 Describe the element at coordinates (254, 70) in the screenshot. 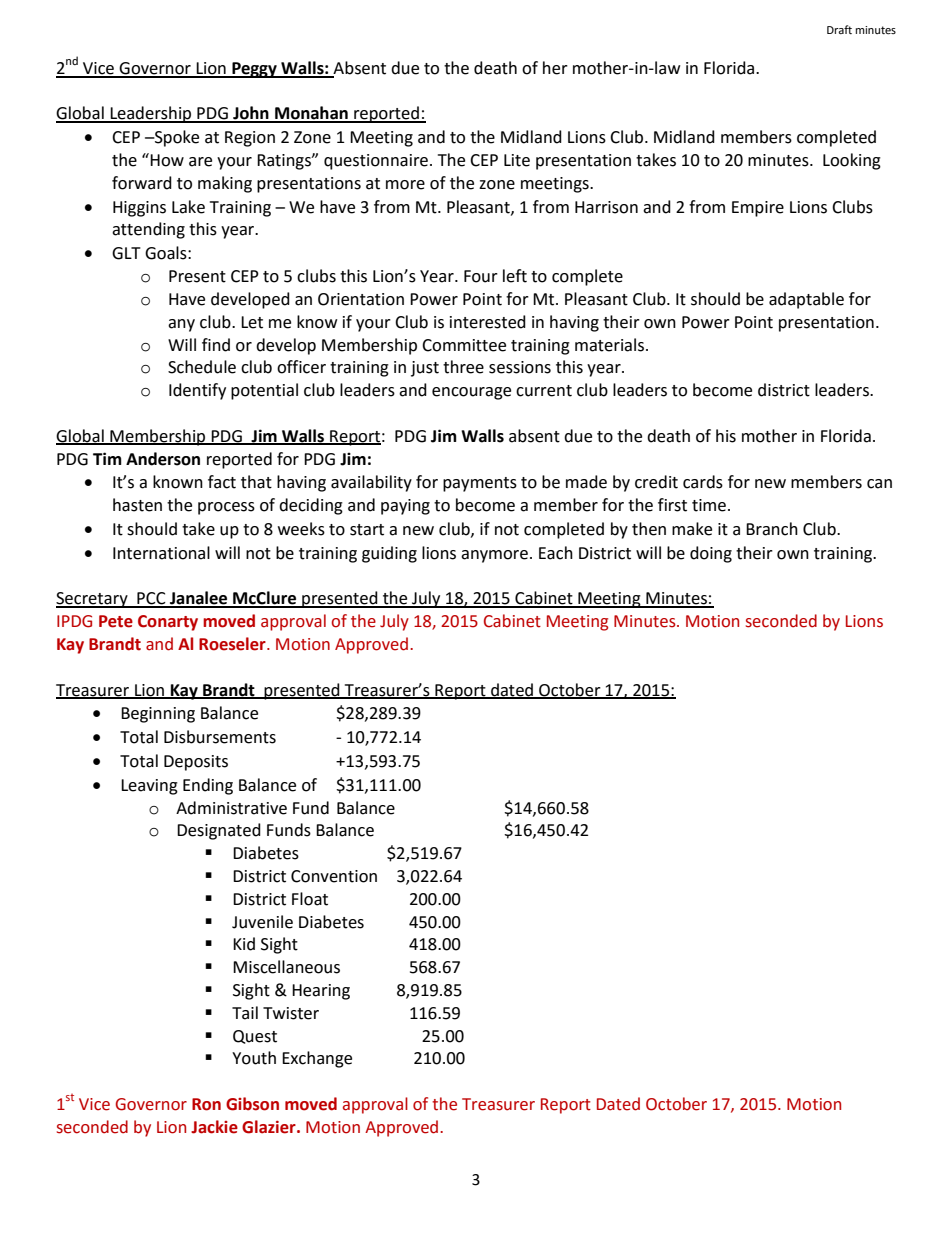

I see `Peggy` at that location.
